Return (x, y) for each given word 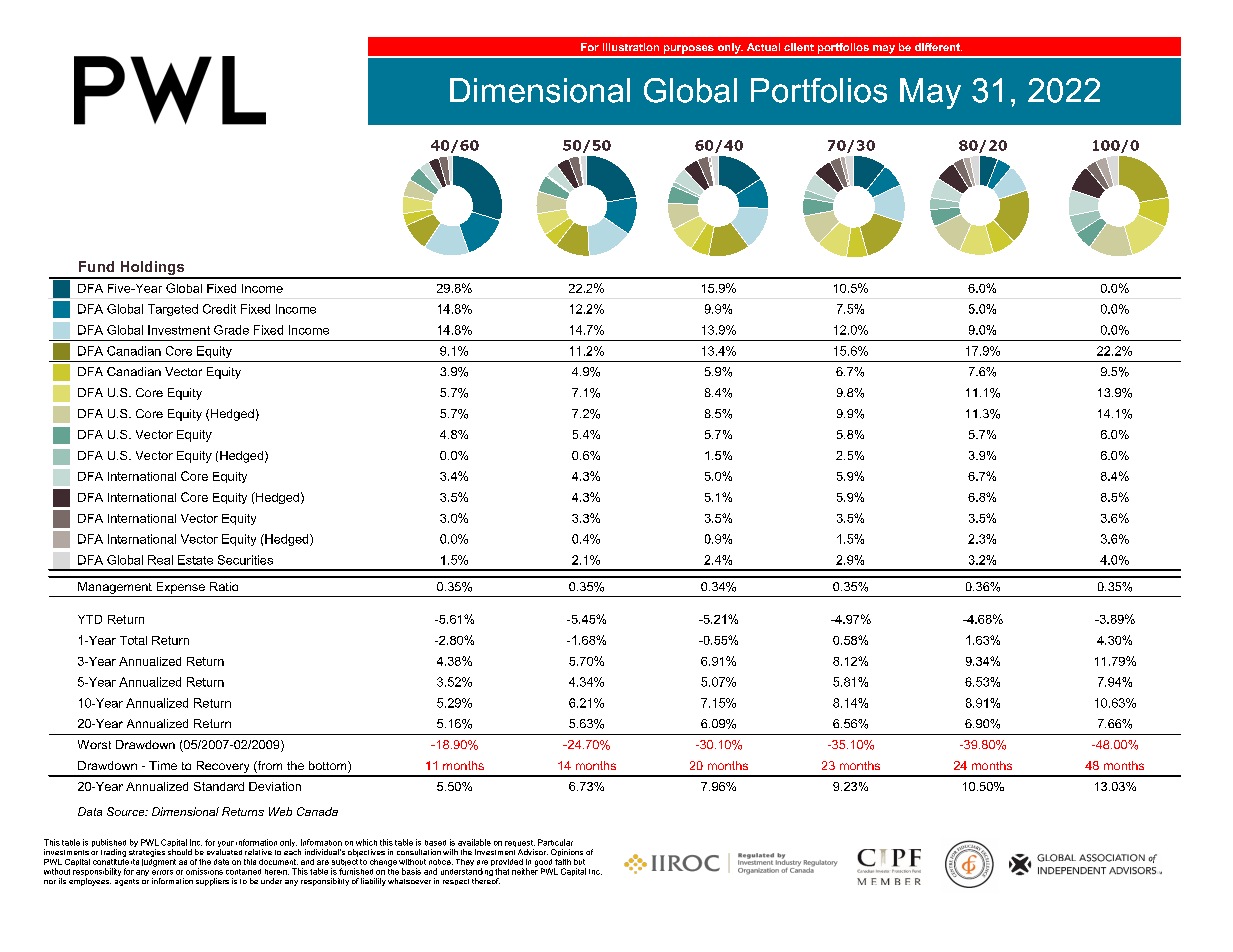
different (938, 47)
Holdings (152, 269)
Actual (763, 47)
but (579, 862)
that (502, 871)
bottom (329, 767)
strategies (147, 853)
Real (160, 560)
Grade (231, 330)
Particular (555, 842)
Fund (96, 266)
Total (133, 640)
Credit (219, 309)
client (799, 47)
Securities (245, 560)
